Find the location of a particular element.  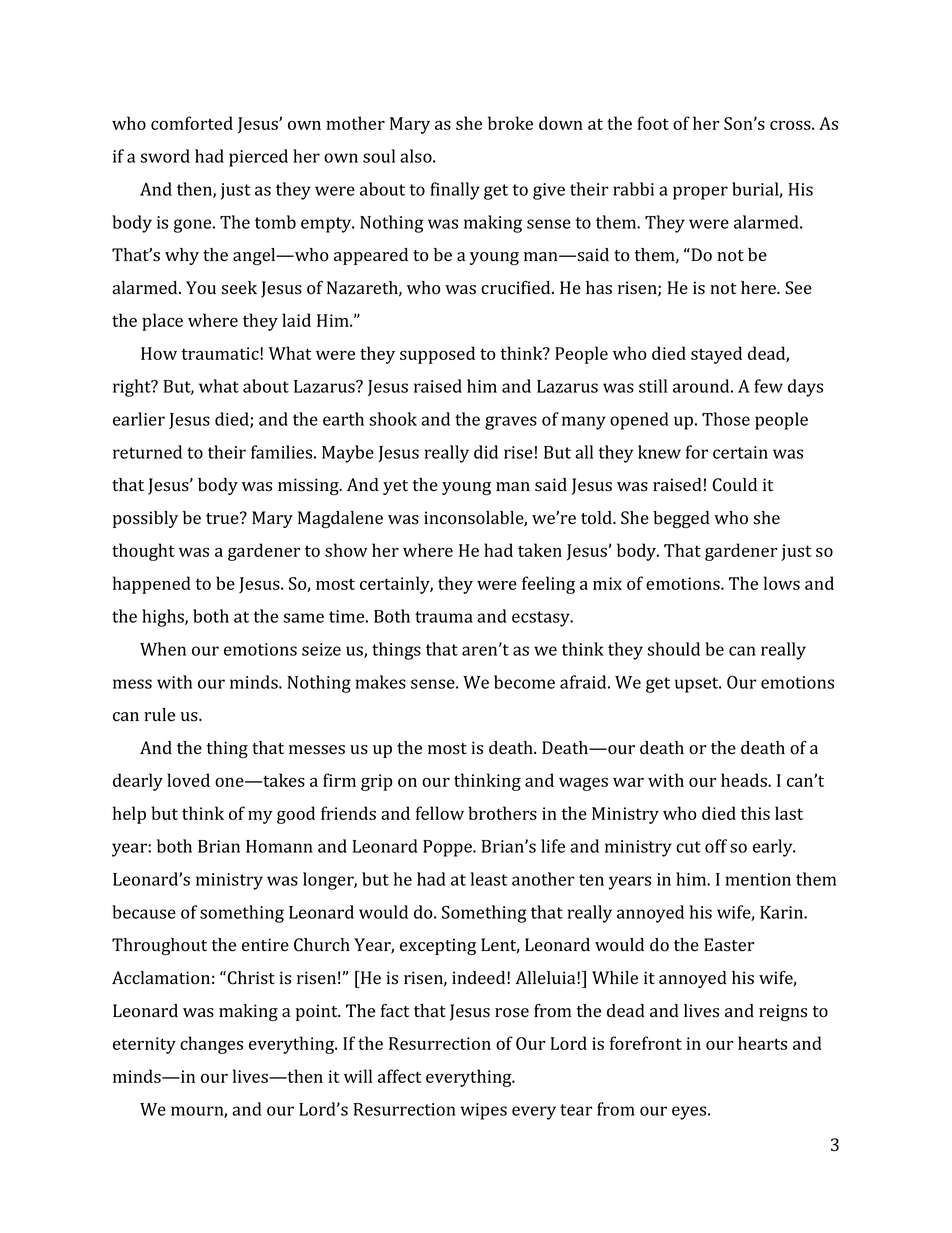

changes is located at coordinates (211, 1045).
